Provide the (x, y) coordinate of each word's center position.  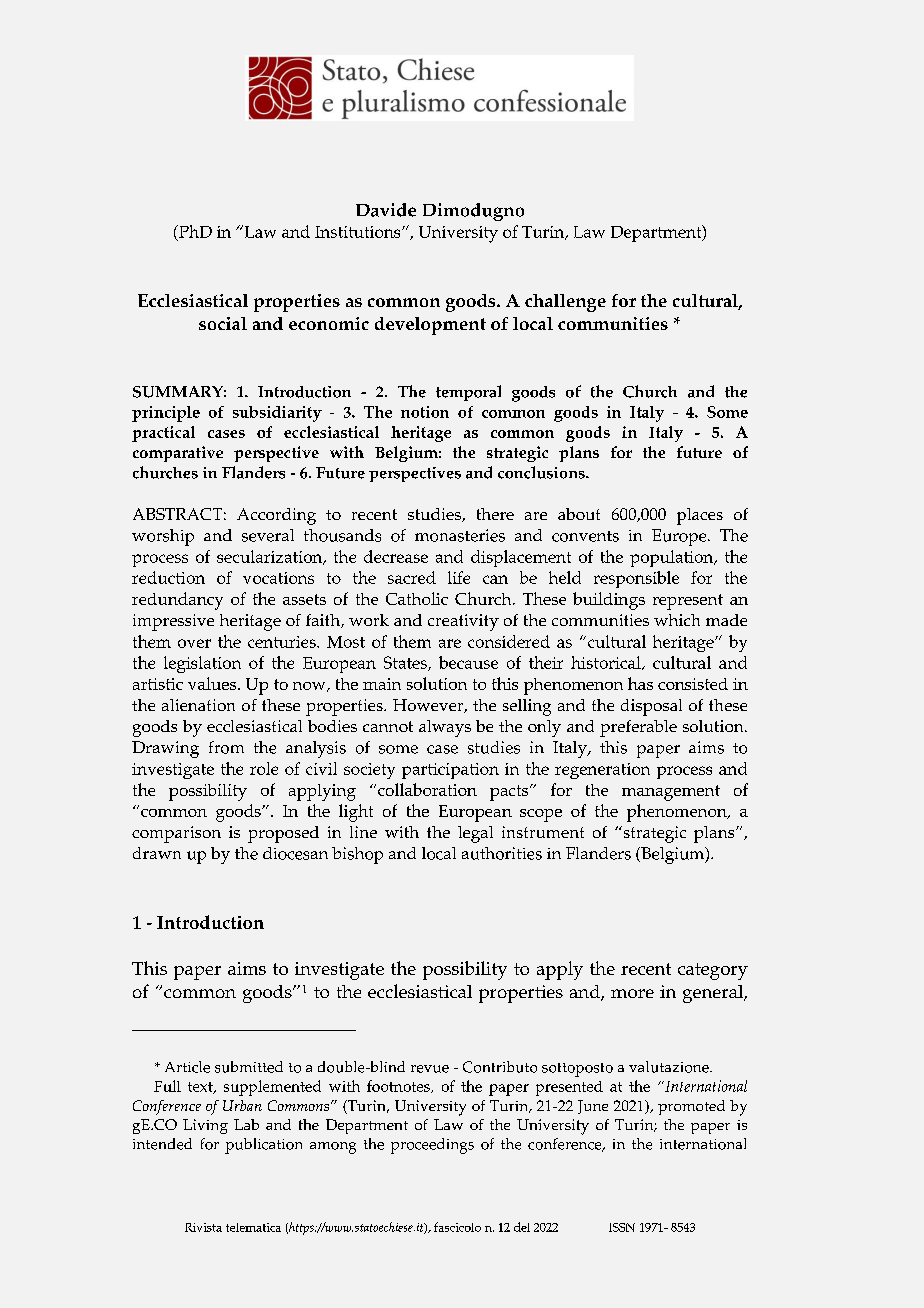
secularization (271, 557)
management (671, 793)
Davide (386, 210)
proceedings (432, 1146)
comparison (176, 834)
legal (475, 834)
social (223, 323)
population (673, 558)
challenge (565, 303)
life (459, 577)
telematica (253, 1227)
